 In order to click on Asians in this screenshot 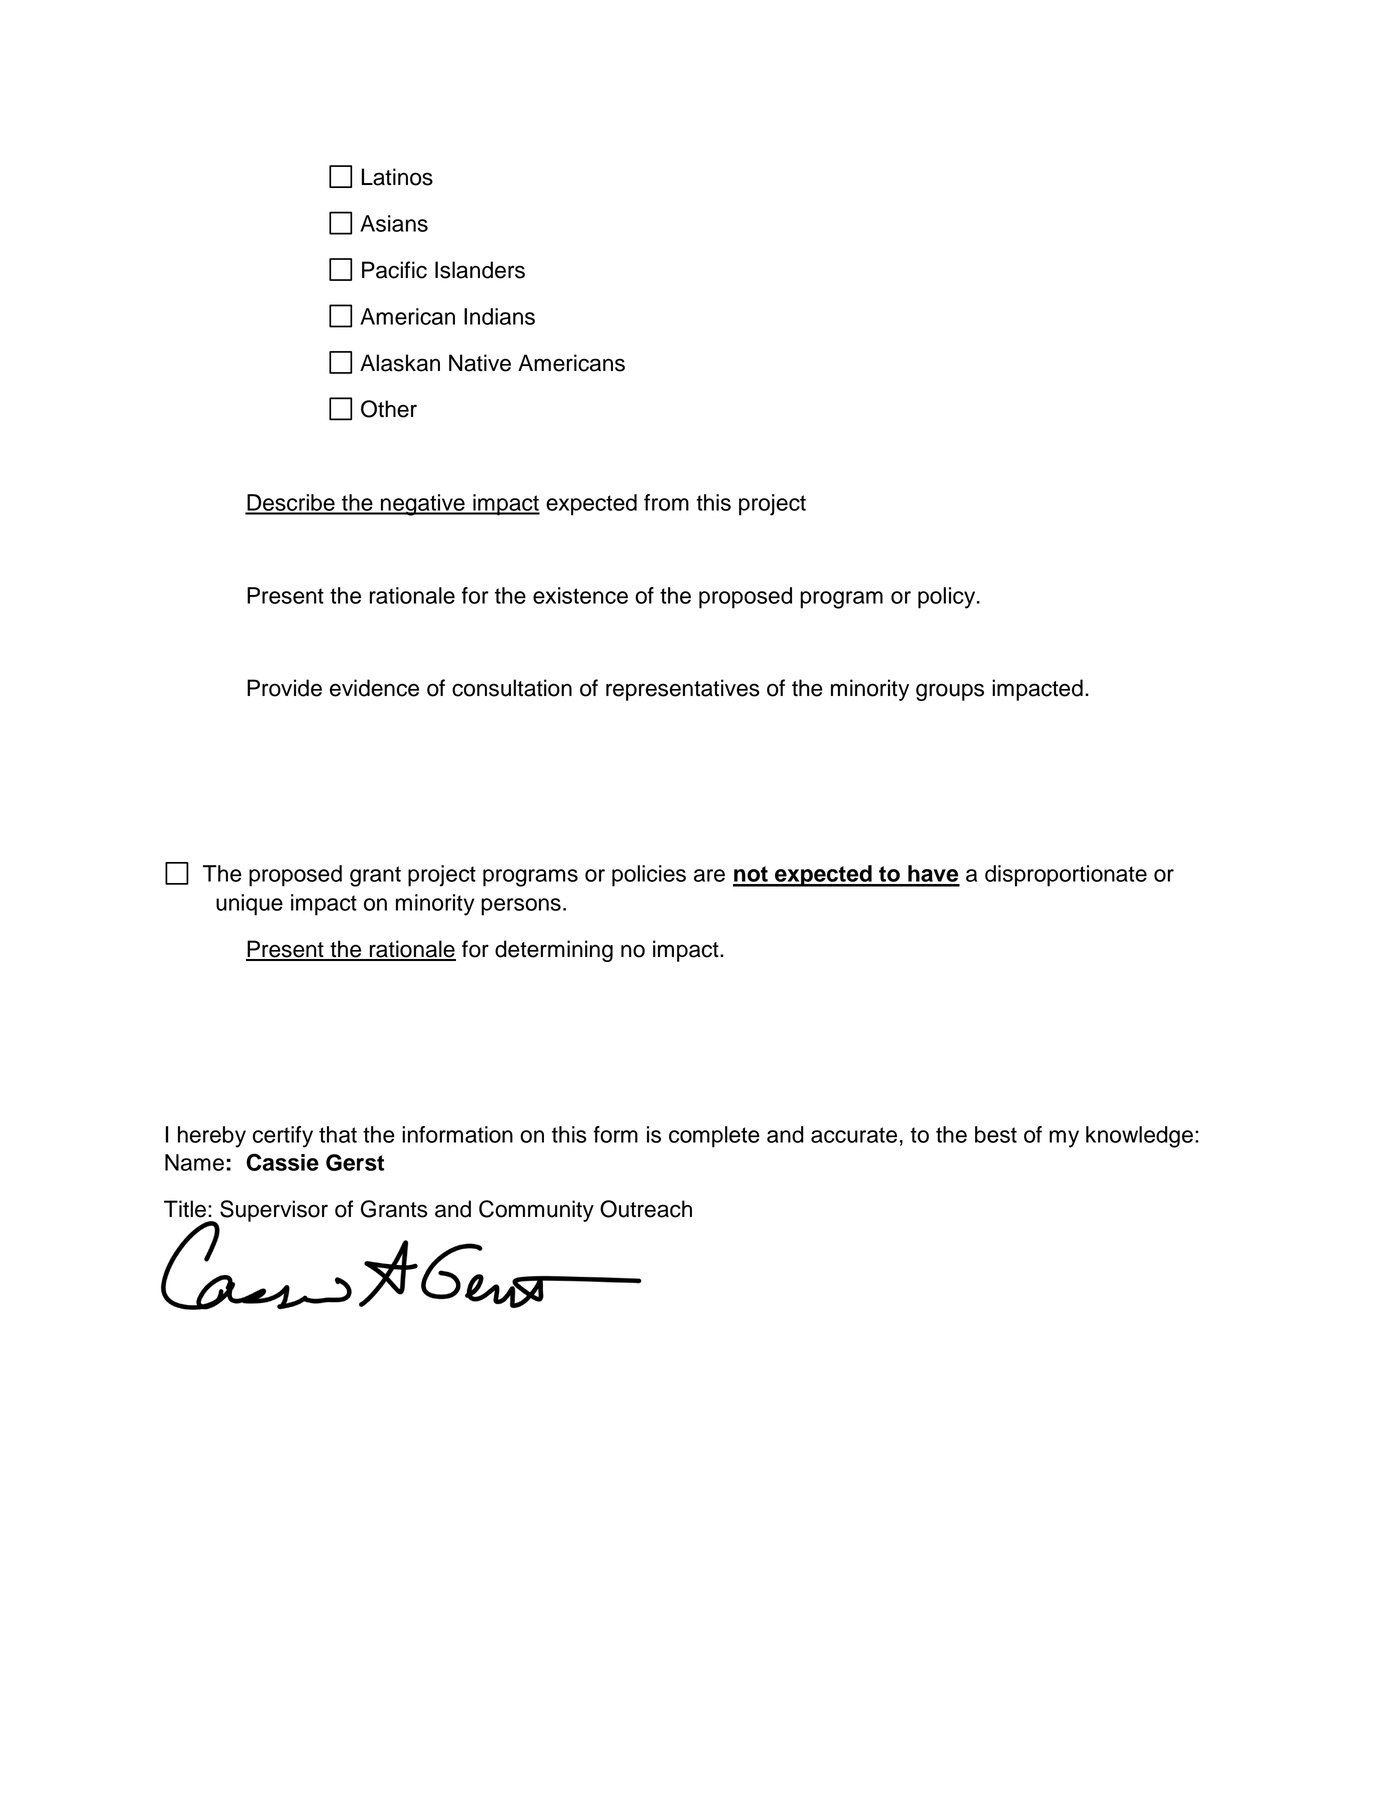, I will do `click(394, 223)`.
